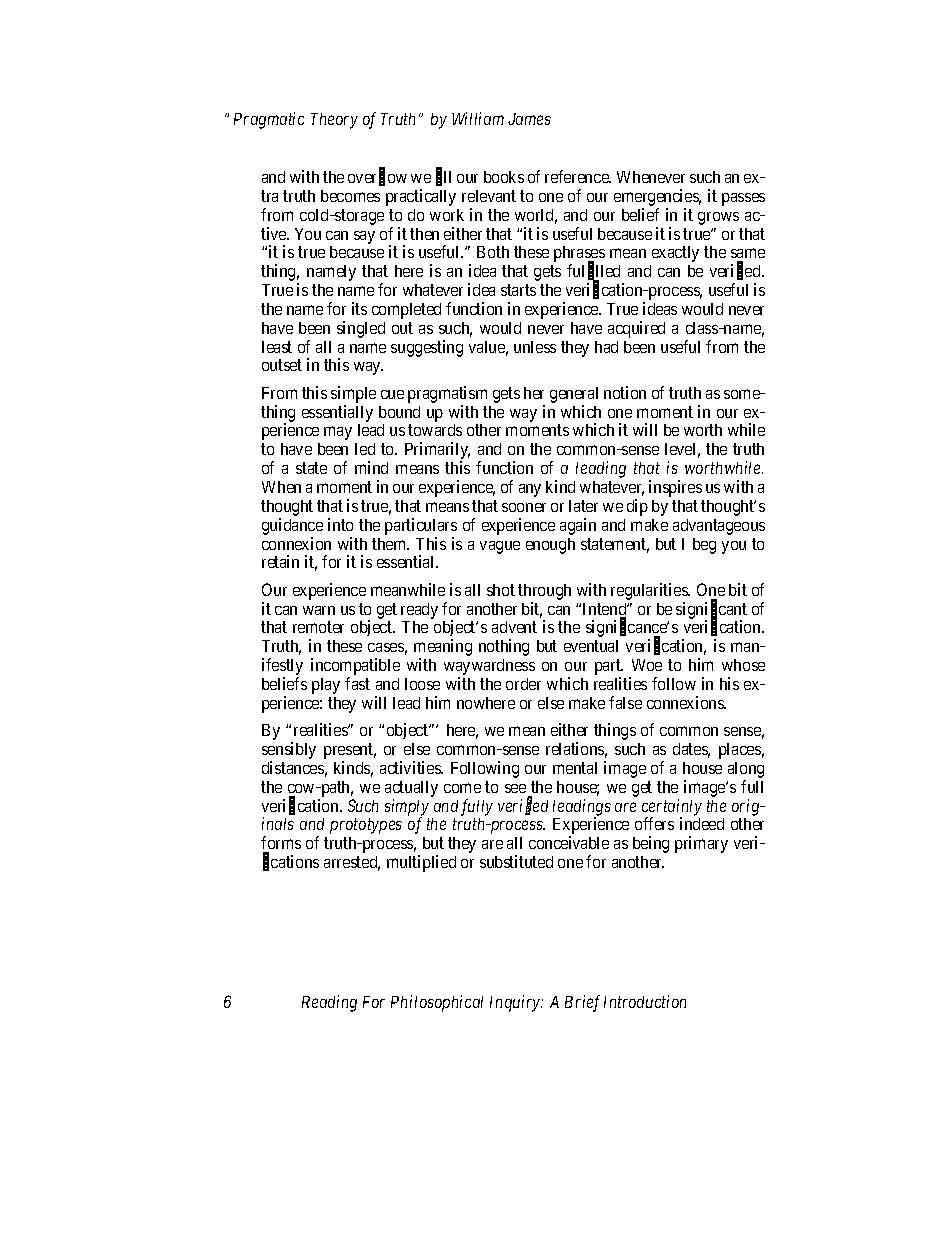 The image size is (952, 1233). I want to click on books, so click(504, 177).
